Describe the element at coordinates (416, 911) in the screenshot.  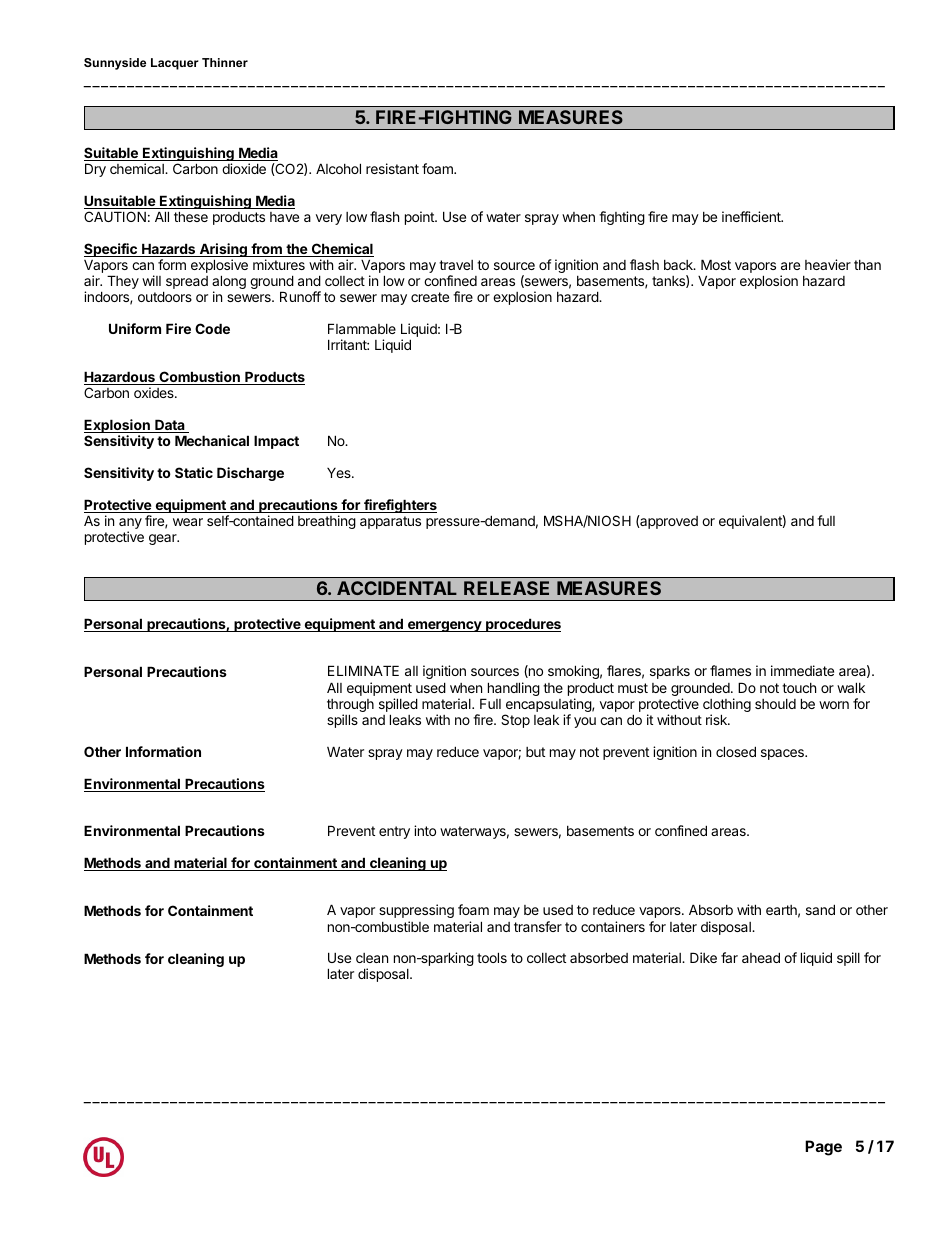
I see `suppressing` at that location.
